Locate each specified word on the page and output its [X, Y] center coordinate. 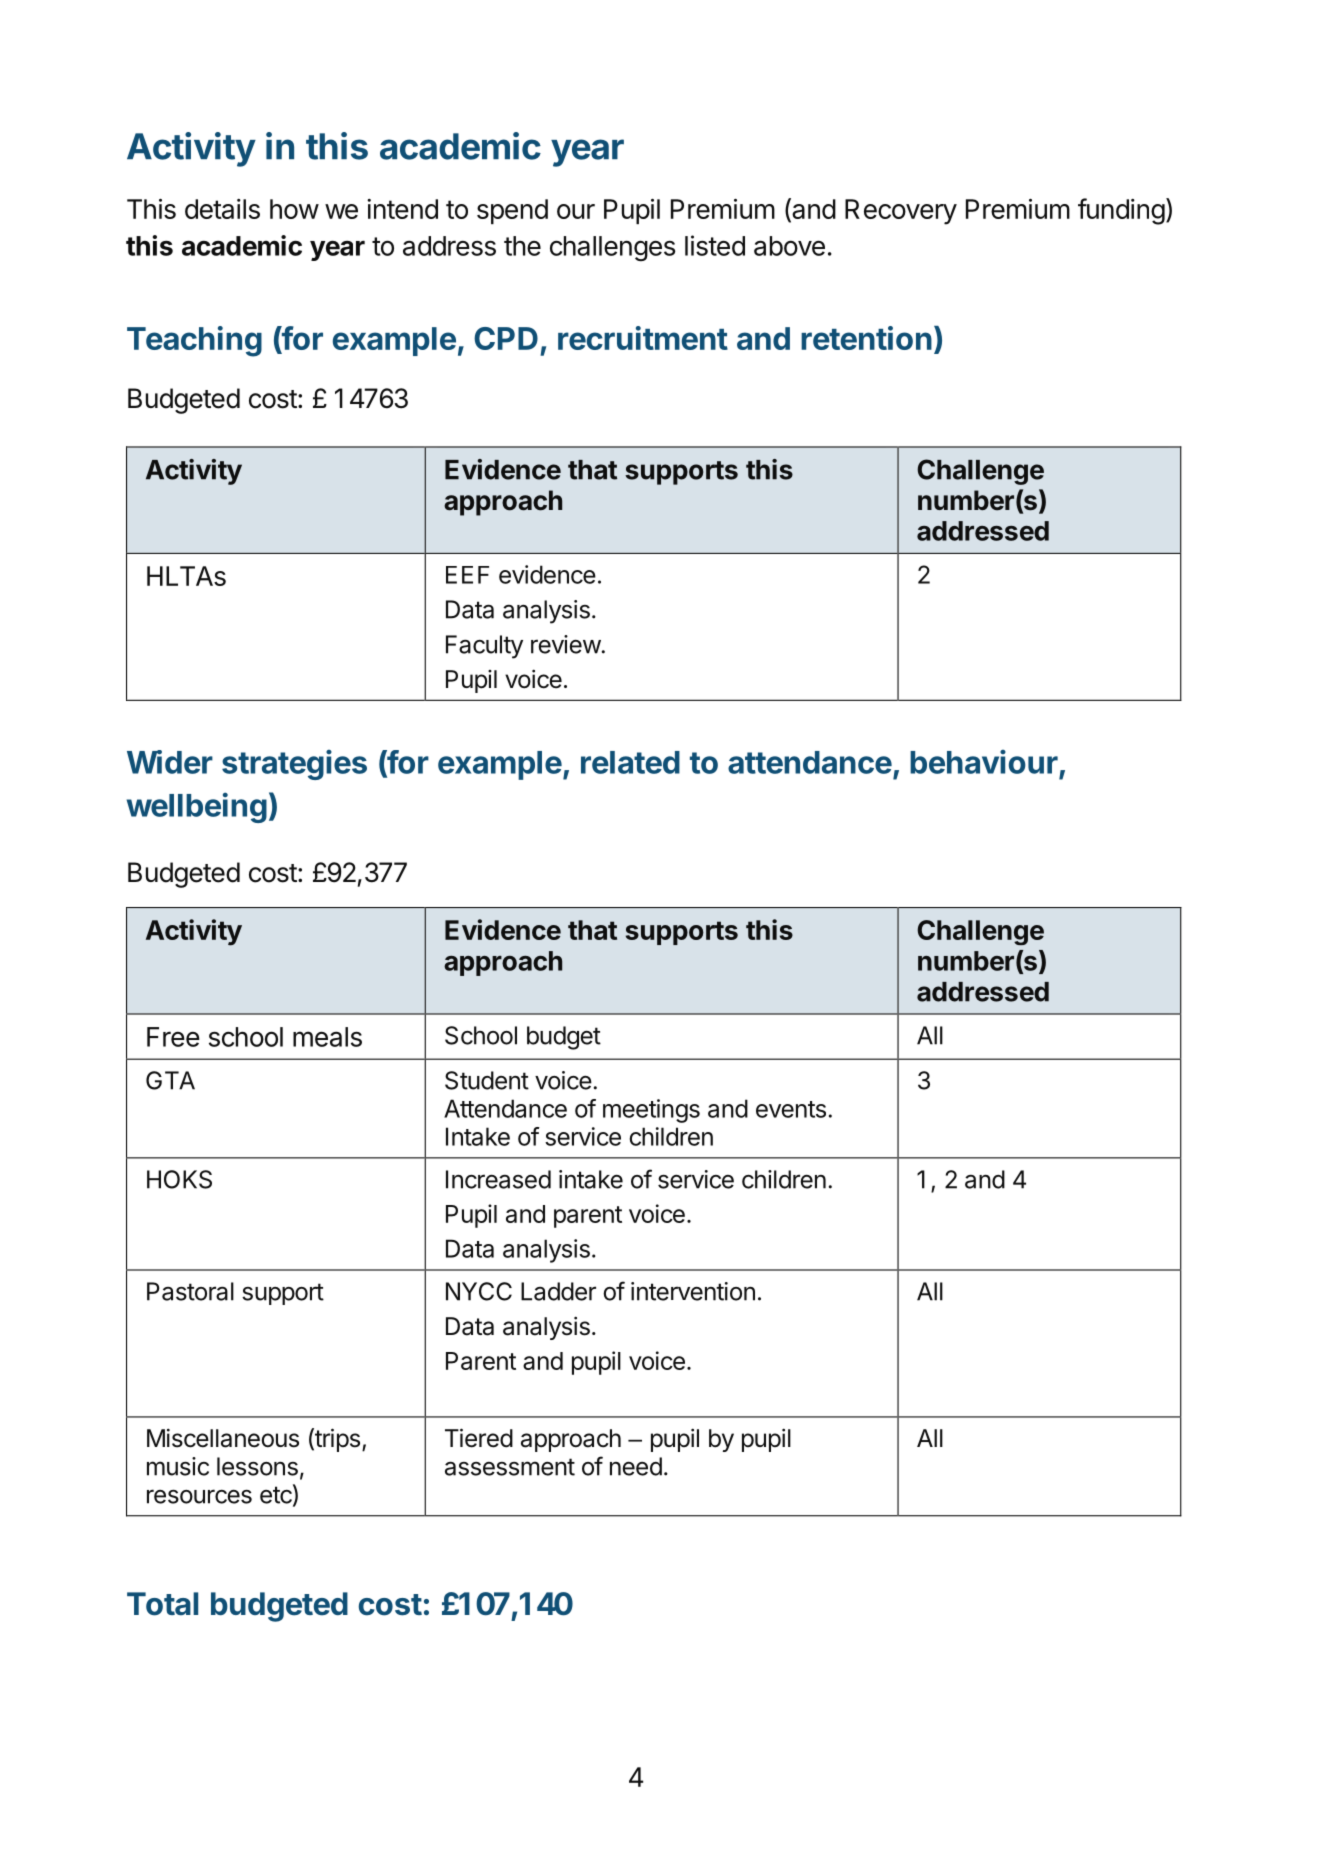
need [636, 1466]
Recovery [901, 212]
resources [199, 1496]
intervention [693, 1291]
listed [715, 245]
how [294, 209]
